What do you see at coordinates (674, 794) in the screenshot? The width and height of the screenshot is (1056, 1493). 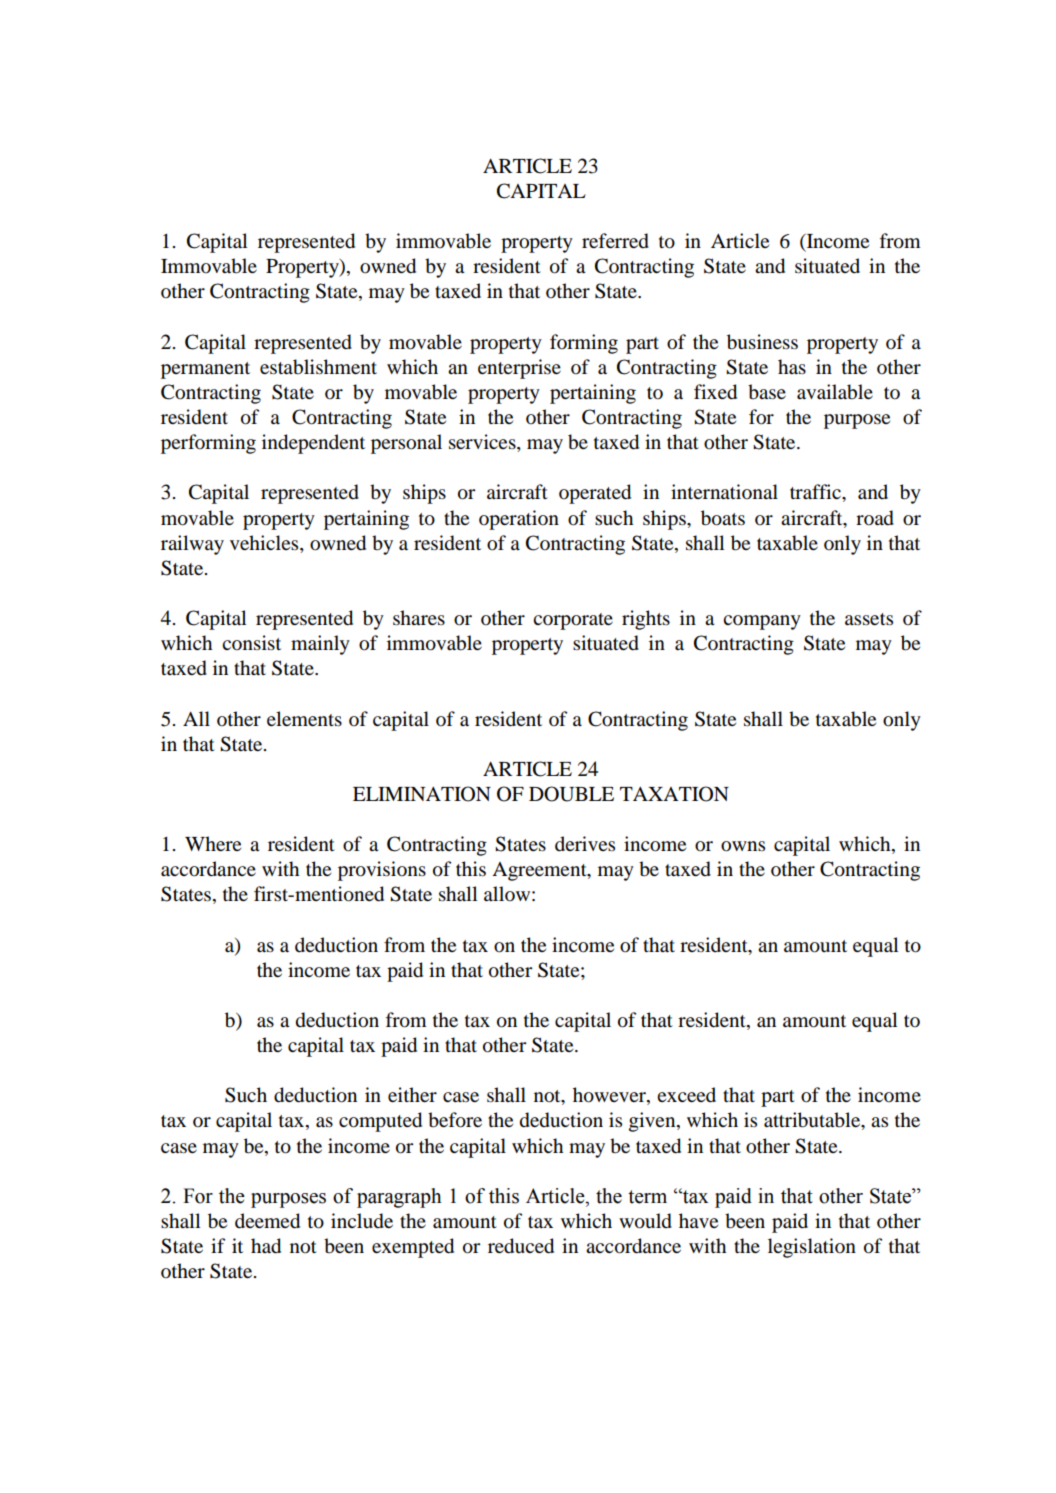 I see `TAXATION` at bounding box center [674, 794].
